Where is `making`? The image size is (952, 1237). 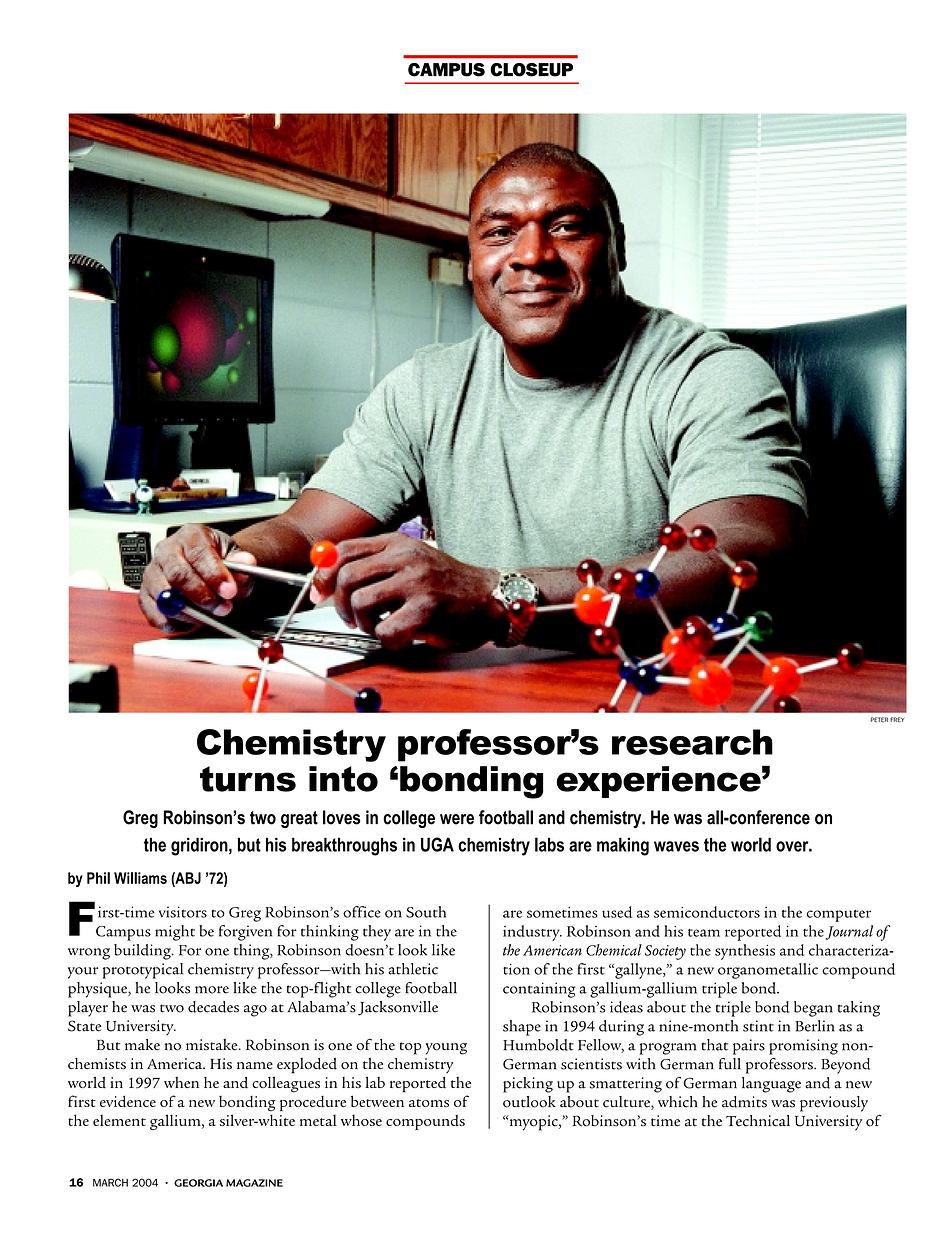
making is located at coordinates (623, 846).
